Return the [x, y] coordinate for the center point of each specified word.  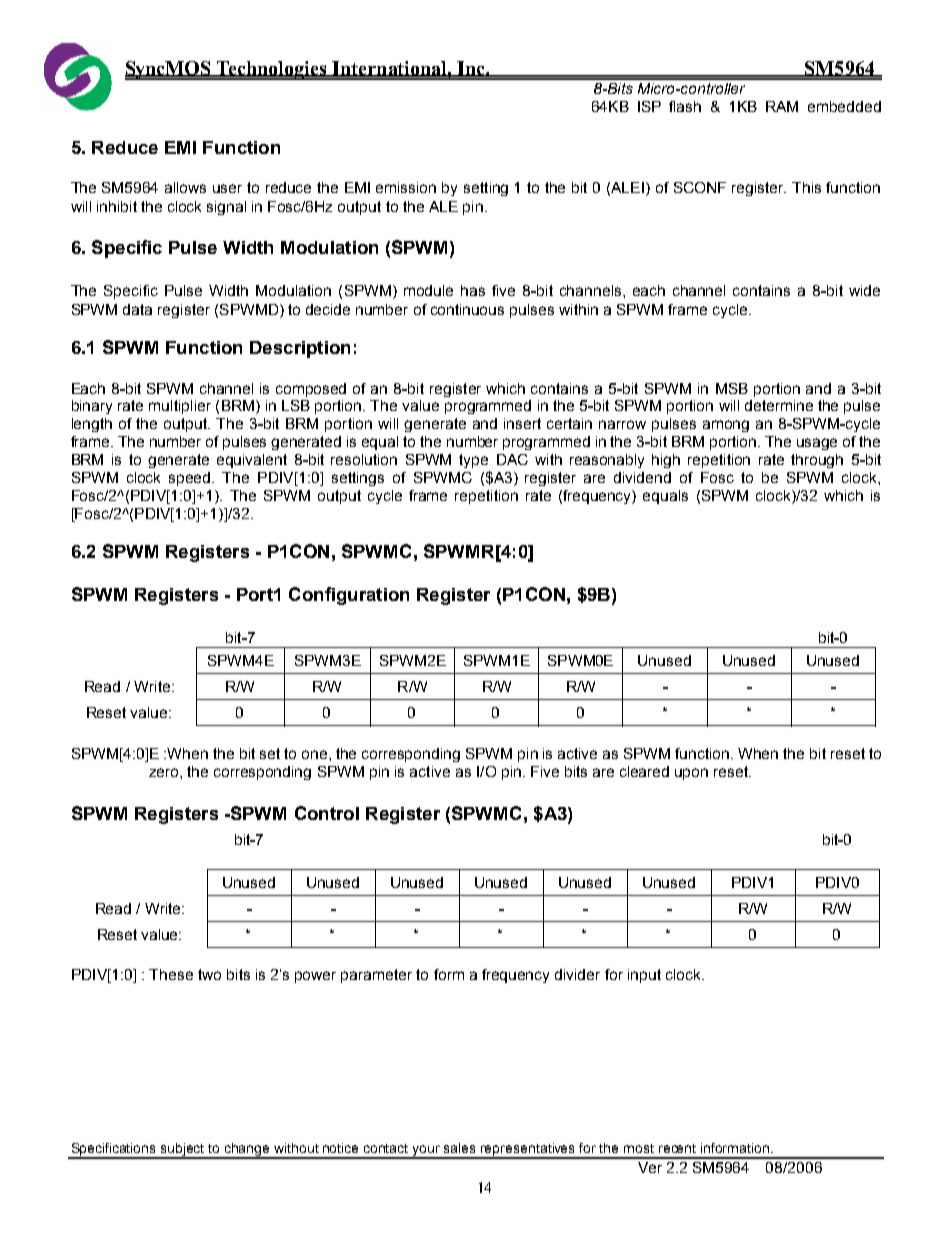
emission [406, 187]
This [806, 187]
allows [185, 187]
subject [183, 1151]
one [316, 754]
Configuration [349, 596]
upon [691, 774]
